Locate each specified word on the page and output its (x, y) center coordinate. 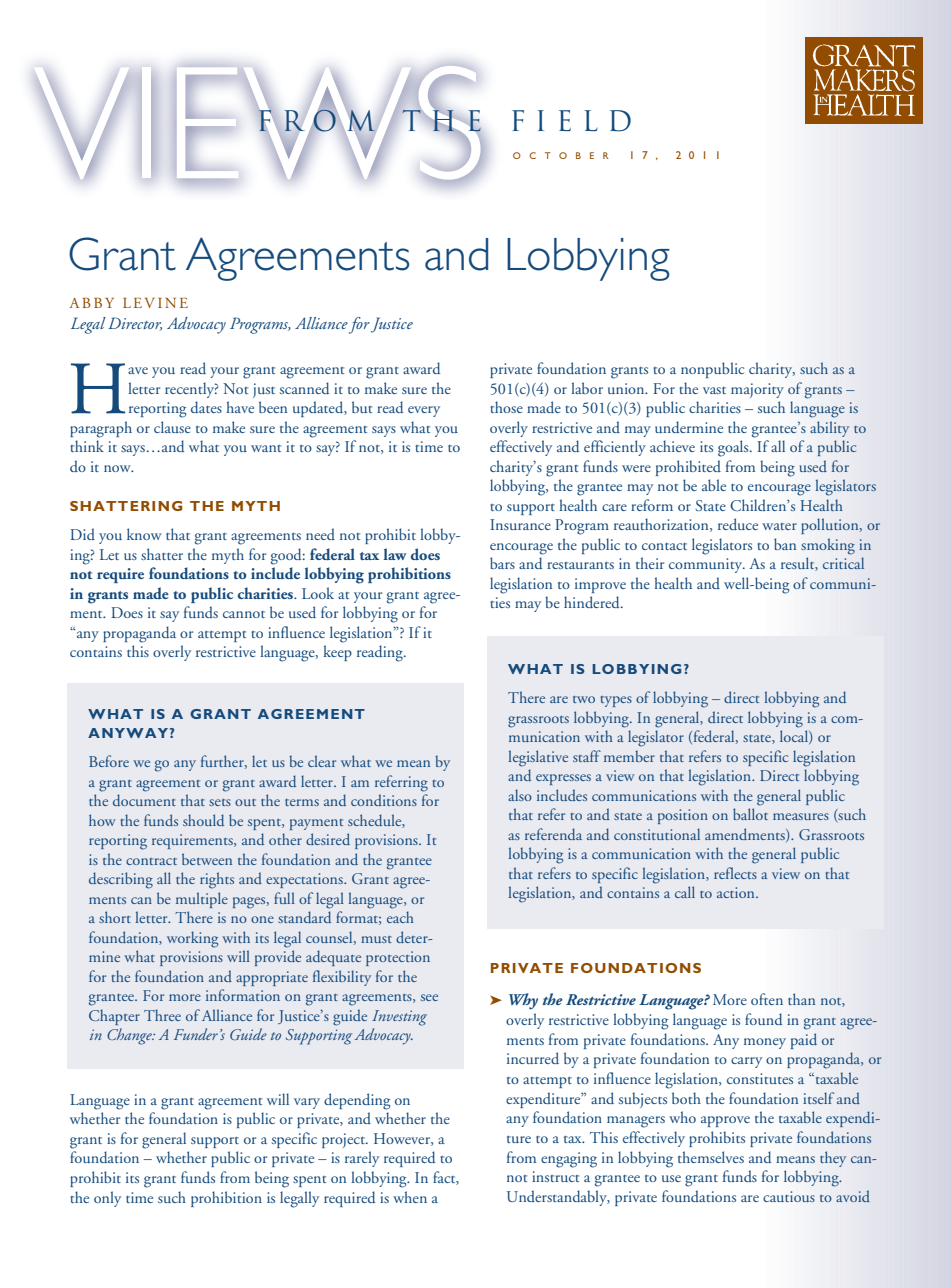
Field (571, 121)
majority (757, 390)
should (203, 820)
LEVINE (155, 303)
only (107, 1199)
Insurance (520, 524)
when (410, 1197)
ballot (750, 814)
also (520, 795)
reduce (738, 524)
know (144, 534)
